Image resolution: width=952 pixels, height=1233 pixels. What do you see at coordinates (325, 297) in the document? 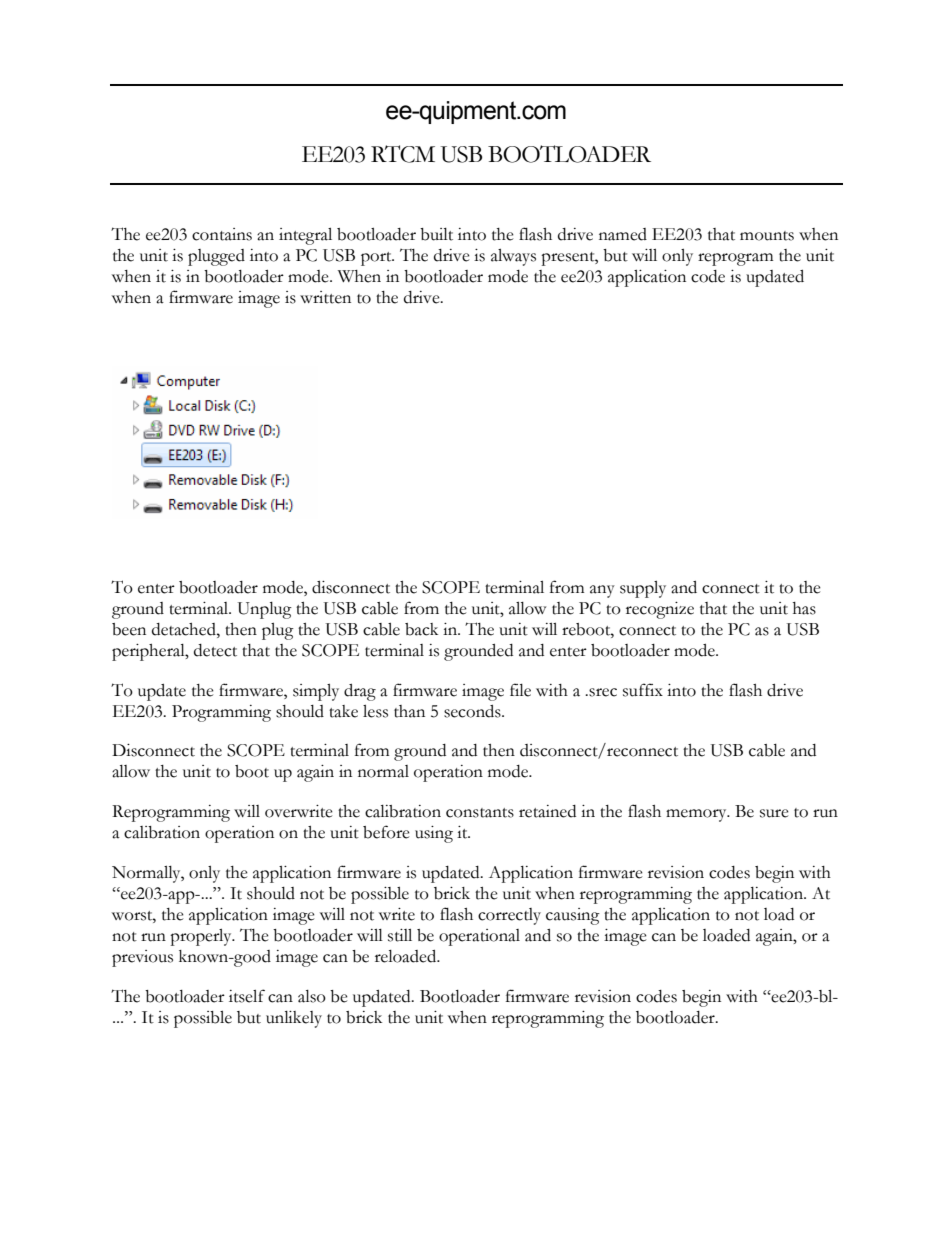
I see `written` at bounding box center [325, 297].
